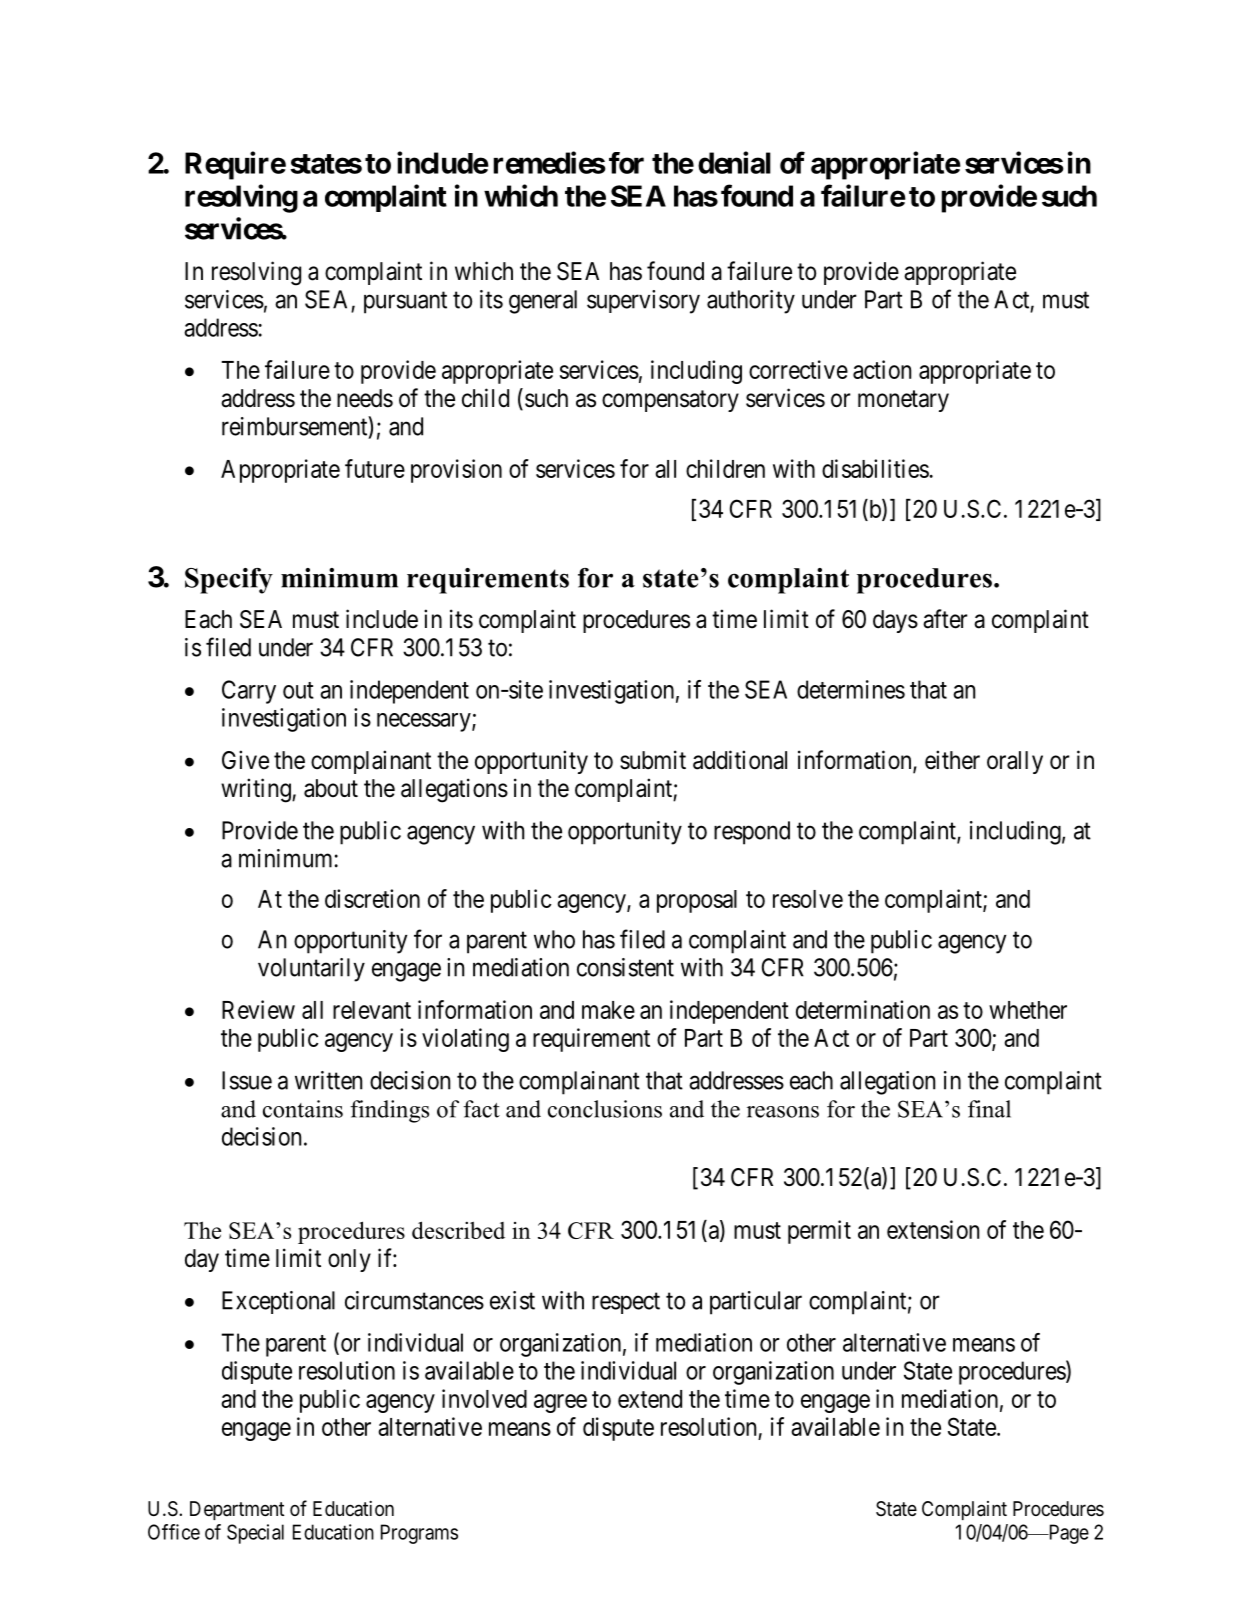  I want to click on Special, so click(255, 1534).
